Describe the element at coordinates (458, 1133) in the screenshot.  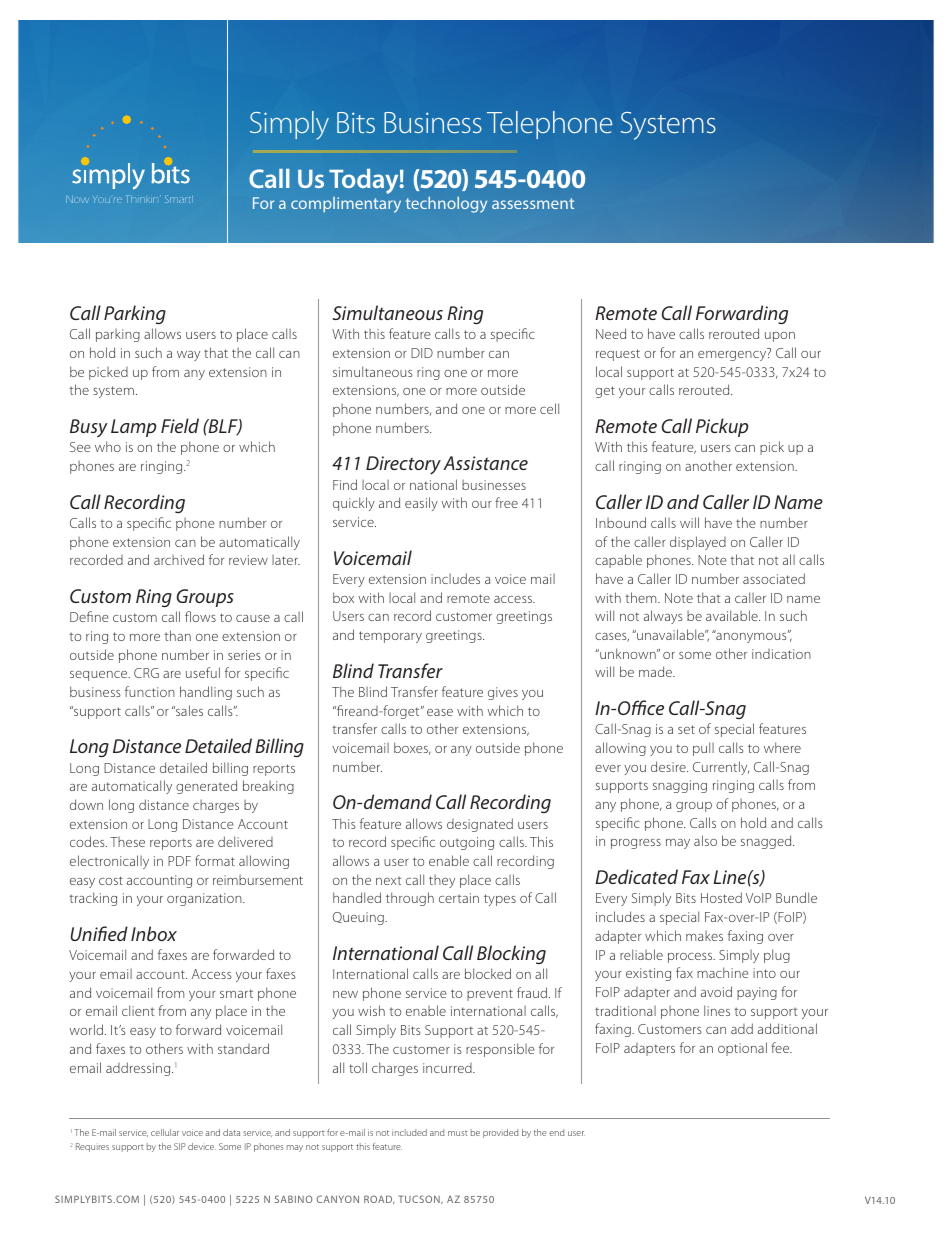
I see `must` at that location.
